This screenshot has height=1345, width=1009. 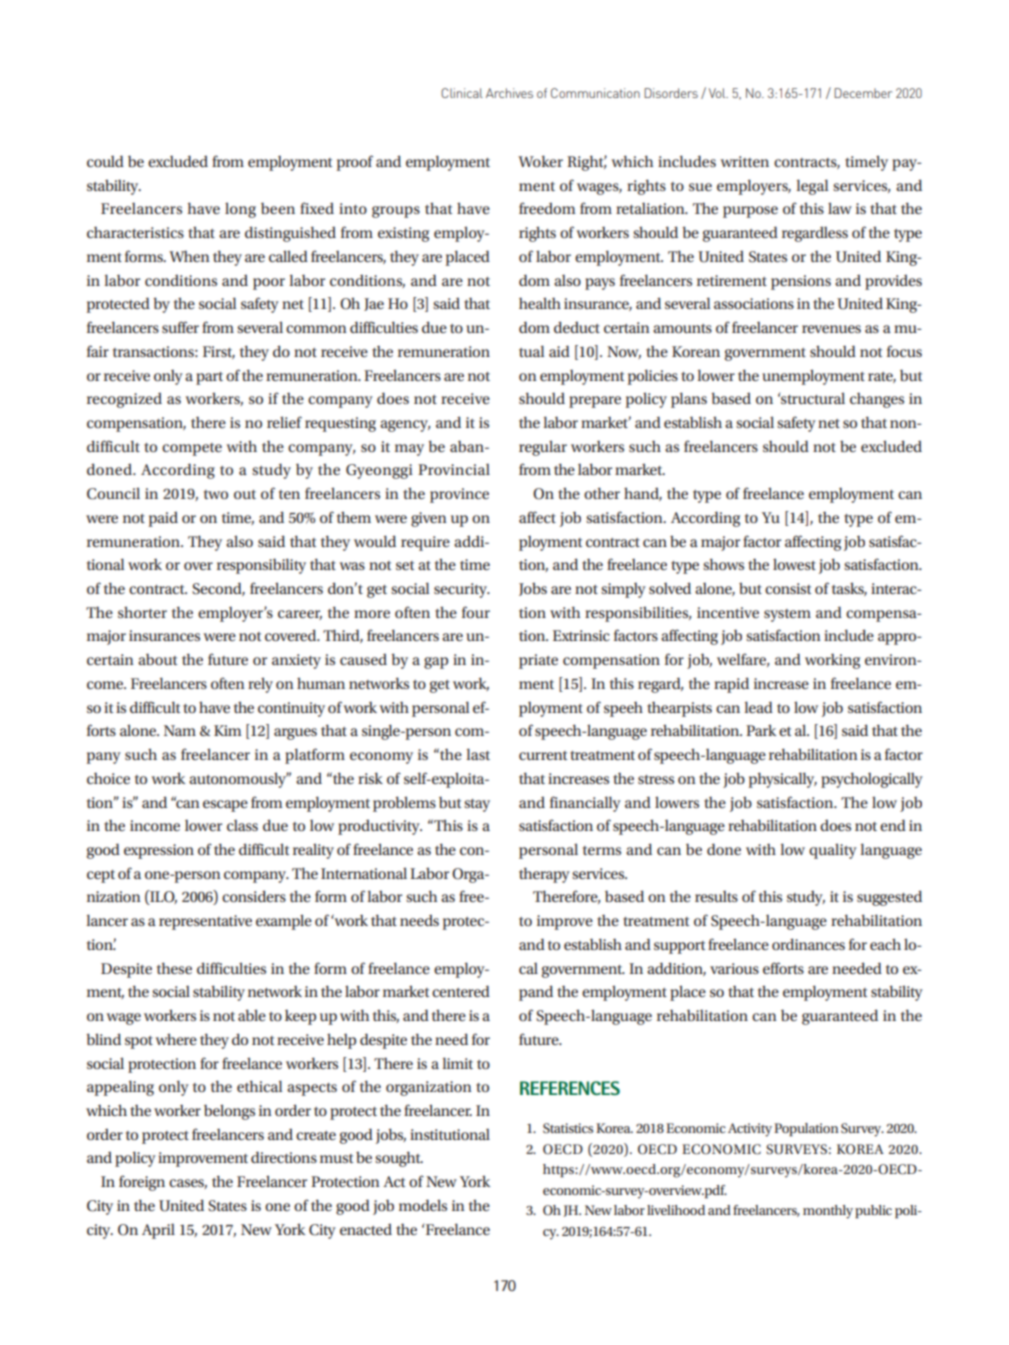 I want to click on Archives, so click(x=509, y=93).
